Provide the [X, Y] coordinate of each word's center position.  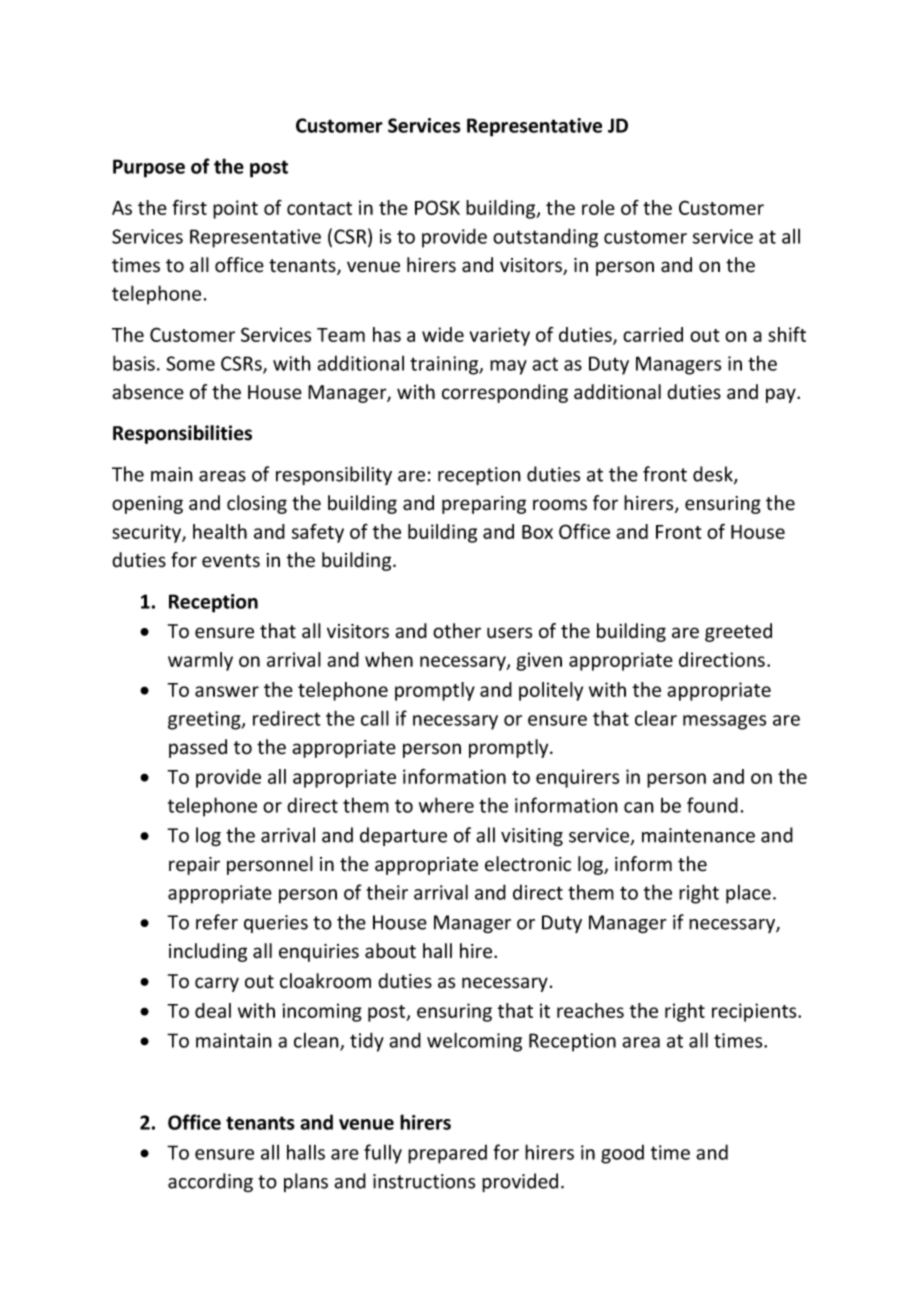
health [220, 531]
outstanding [545, 238]
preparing [484, 505]
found [712, 805]
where [446, 805]
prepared [447, 1154]
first [189, 207]
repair [194, 866]
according [210, 1182]
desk [714, 475]
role [598, 207]
